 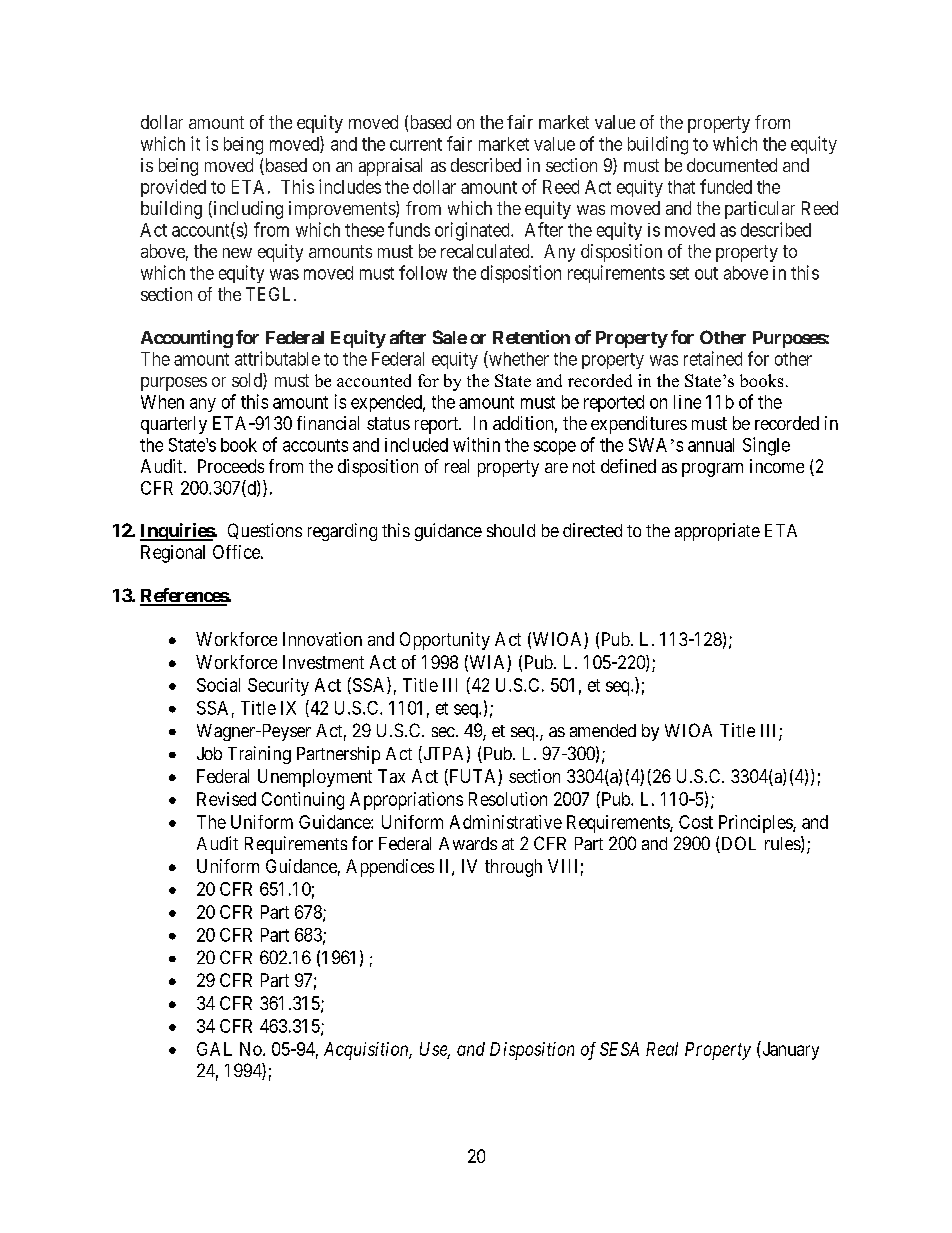 What do you see at coordinates (247, 210) in the screenshot?
I see `including` at bounding box center [247, 210].
